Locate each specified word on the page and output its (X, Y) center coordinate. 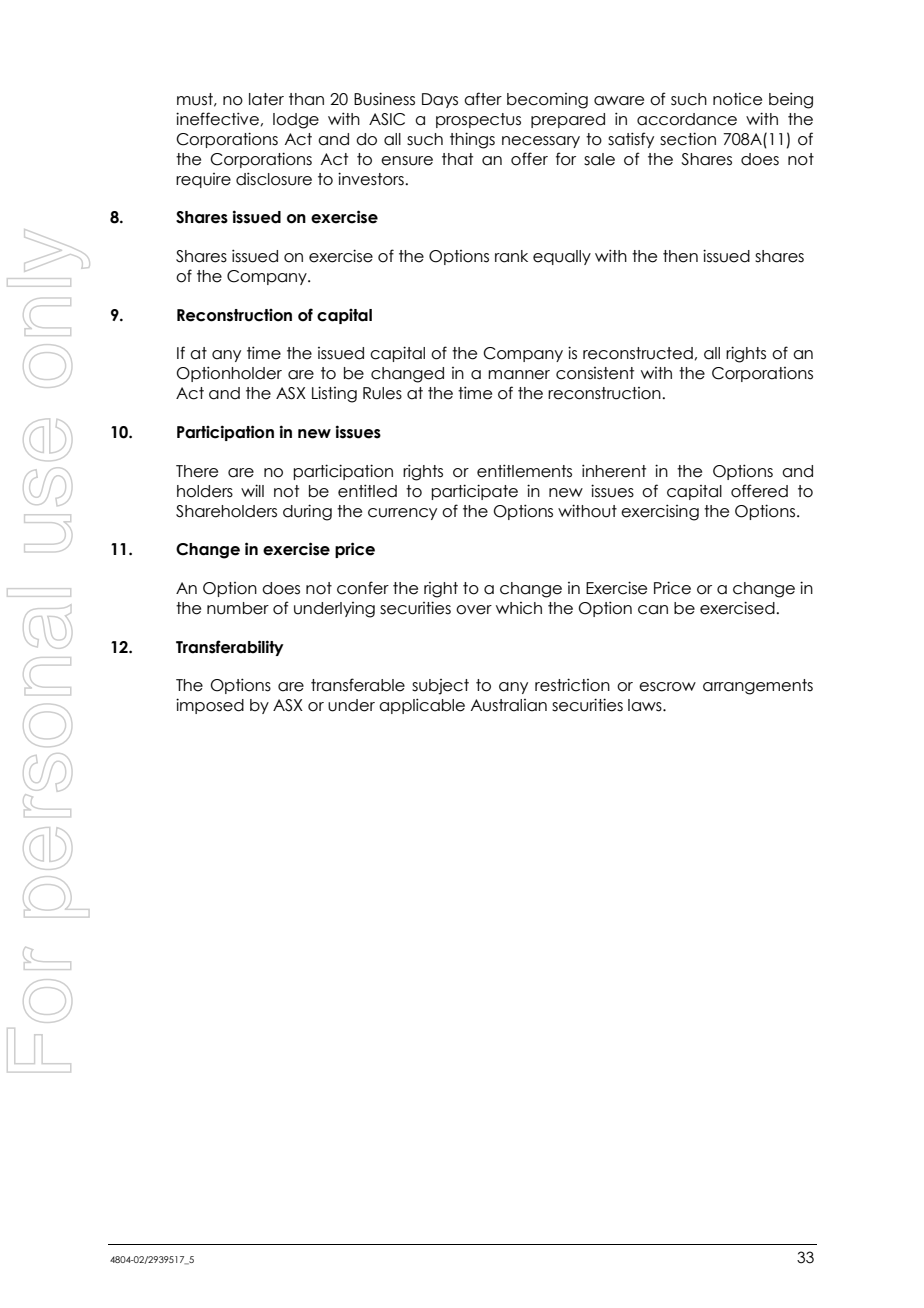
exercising (660, 512)
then (680, 256)
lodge (296, 121)
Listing (334, 394)
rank (511, 256)
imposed (210, 706)
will (252, 490)
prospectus (478, 120)
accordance (687, 119)
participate (474, 492)
